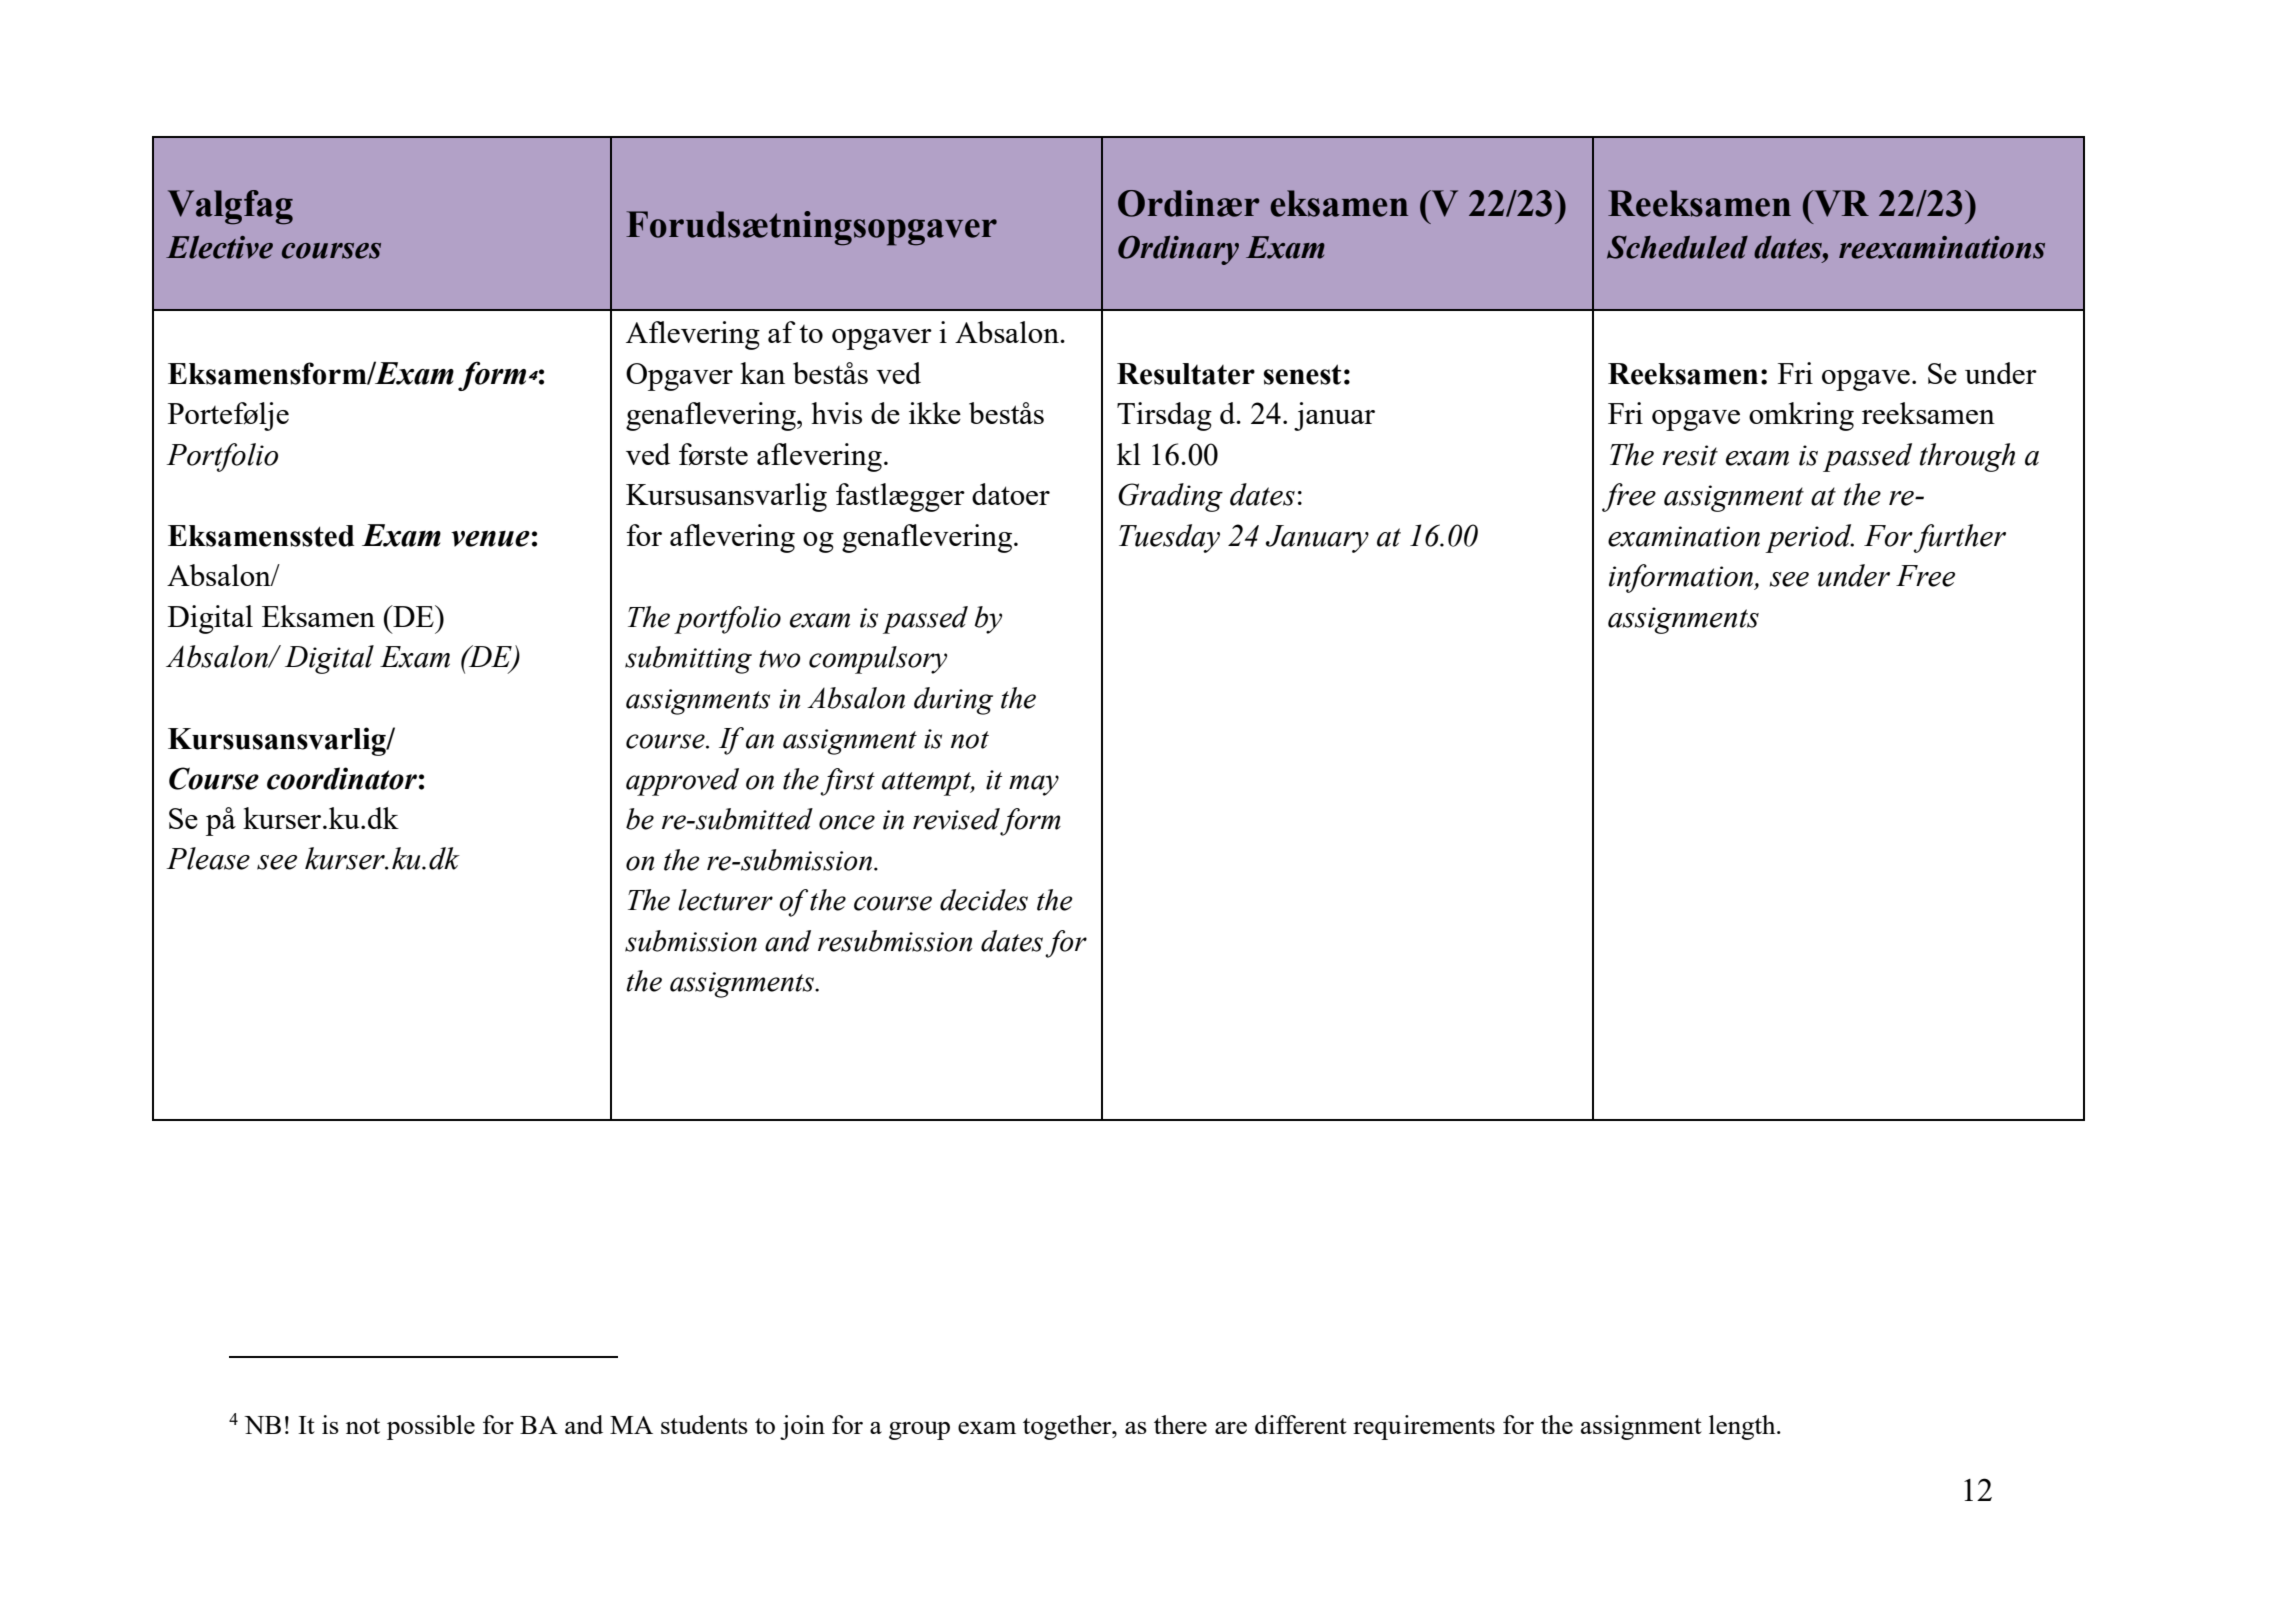 The image size is (2271, 1606). I want to click on together, so click(1068, 1427).
